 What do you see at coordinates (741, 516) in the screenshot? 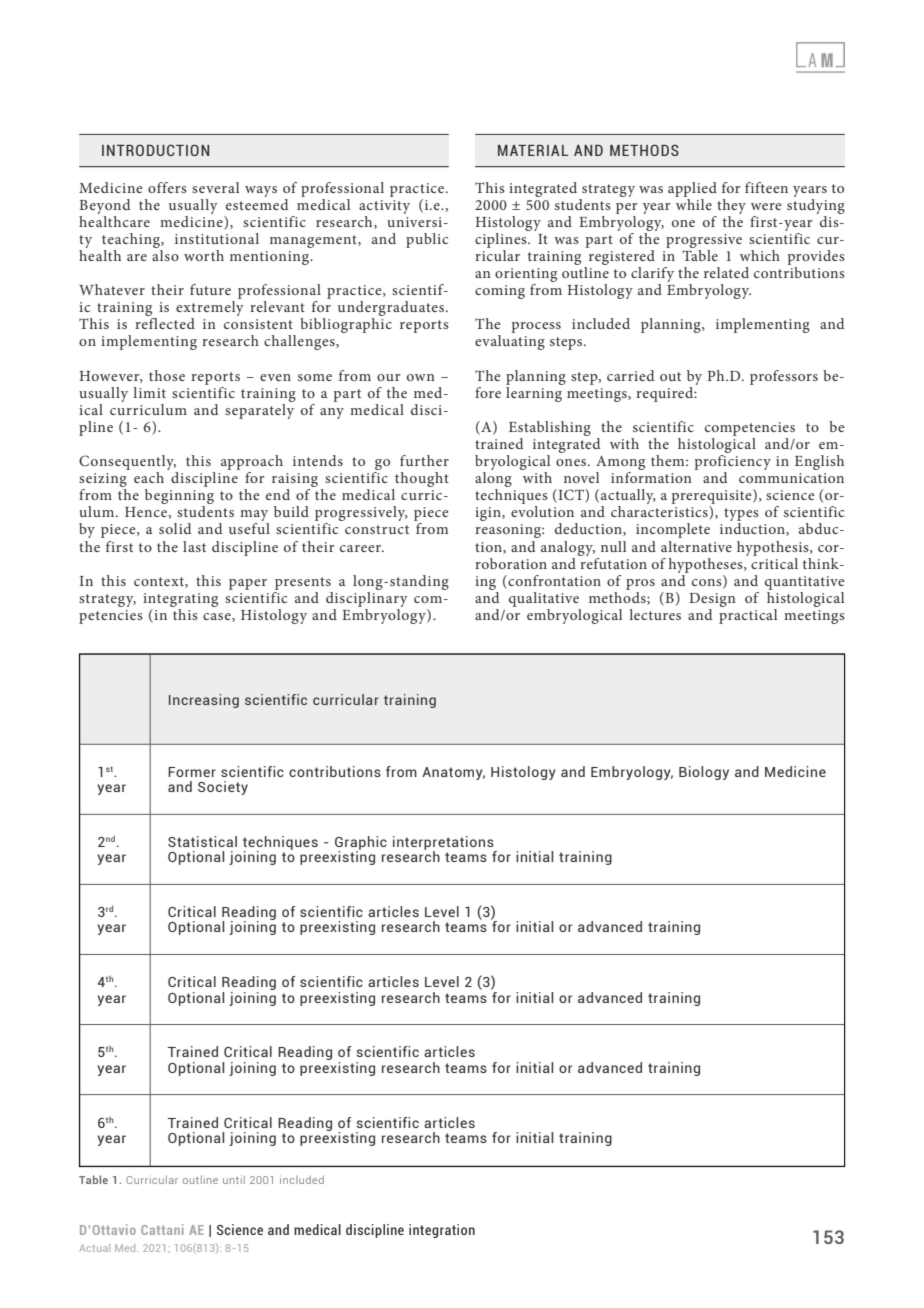
I see `types` at bounding box center [741, 516].
